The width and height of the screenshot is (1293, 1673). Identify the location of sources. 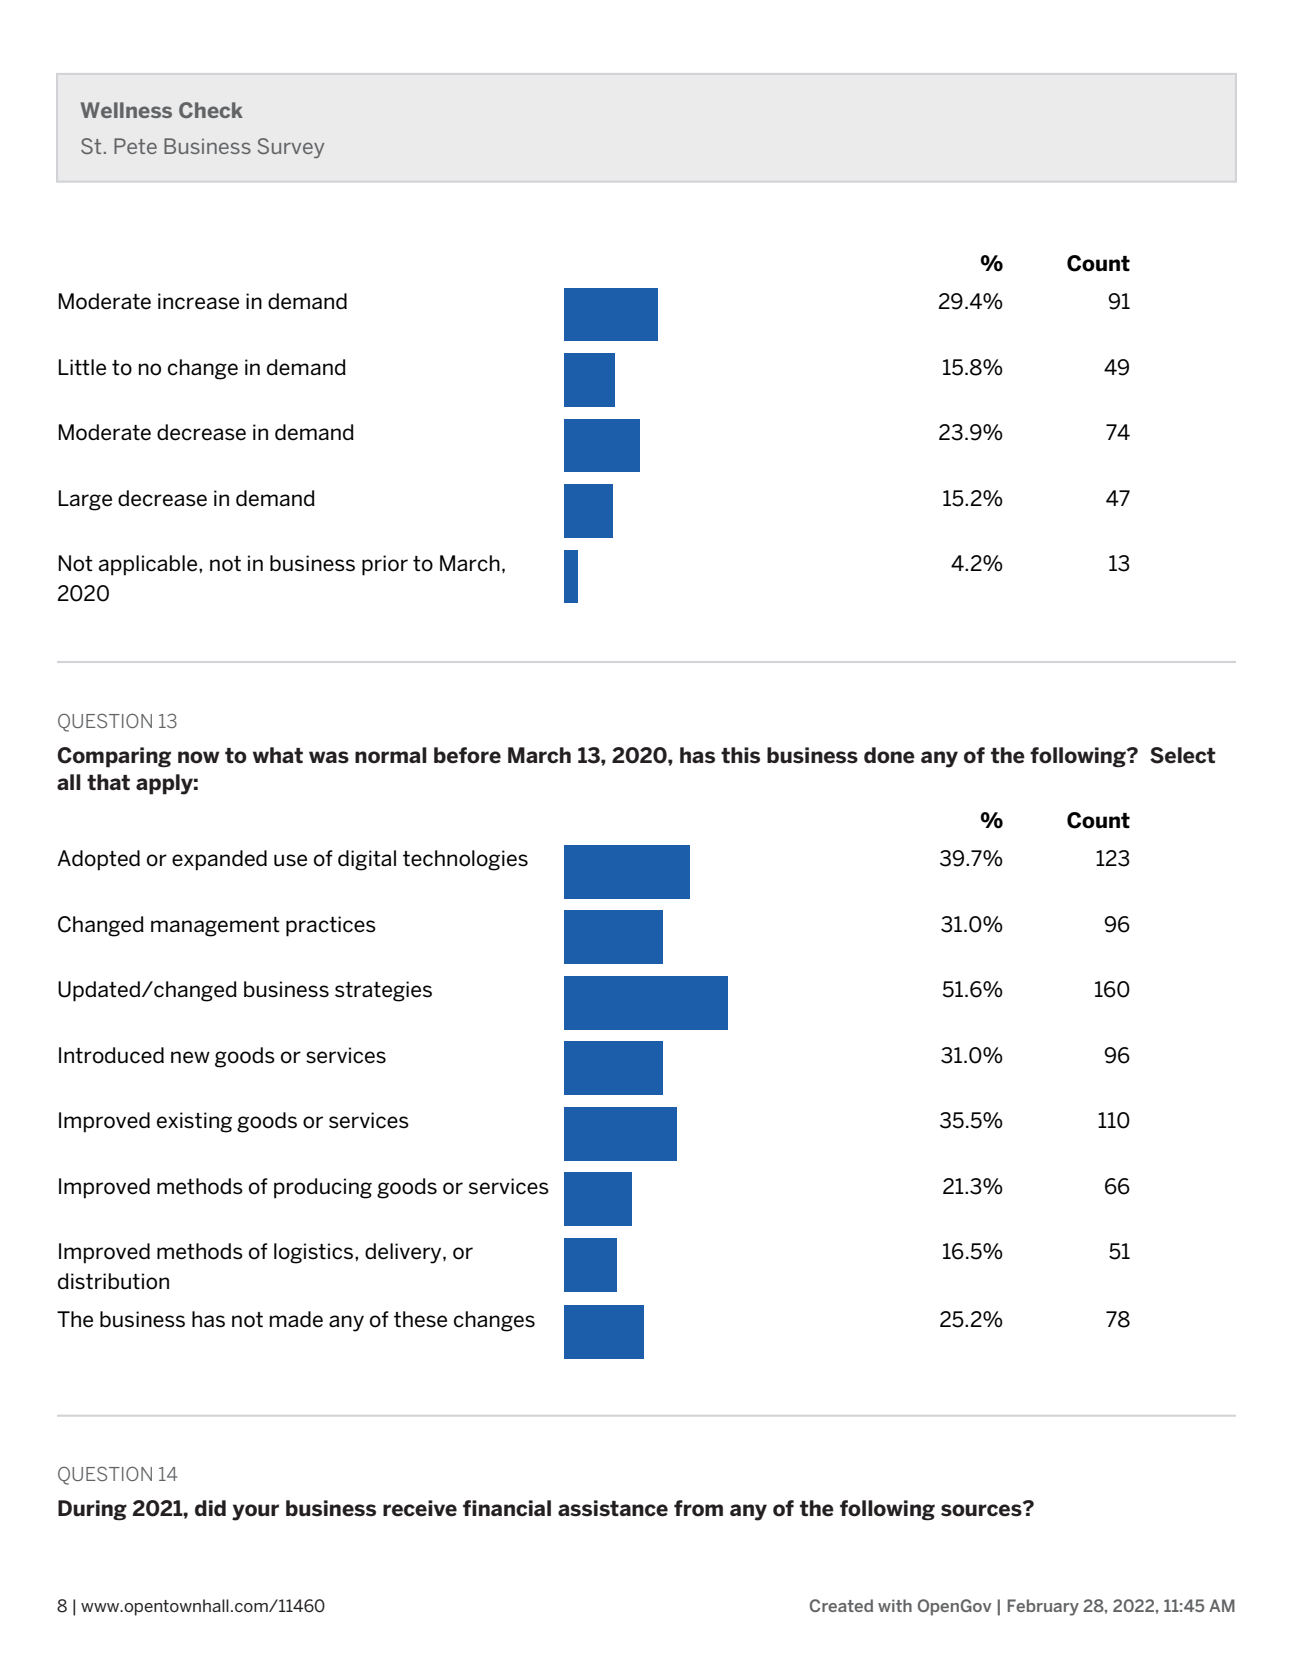
(982, 1509).
